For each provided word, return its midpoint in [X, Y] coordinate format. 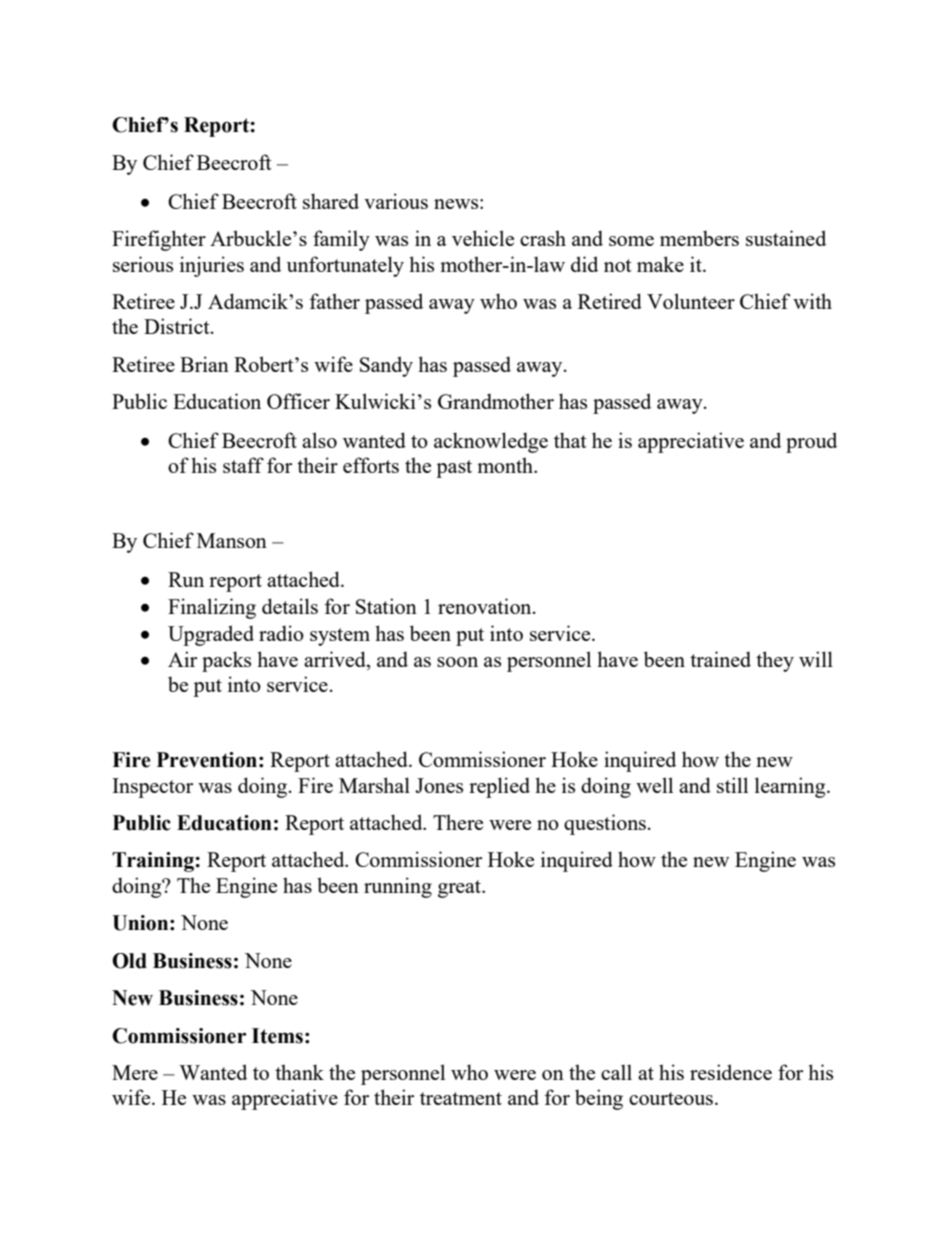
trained [720, 659]
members [699, 238]
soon [457, 662]
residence [731, 1072]
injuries [212, 266]
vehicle [483, 238]
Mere [135, 1072]
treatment [461, 1098]
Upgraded [211, 635]
